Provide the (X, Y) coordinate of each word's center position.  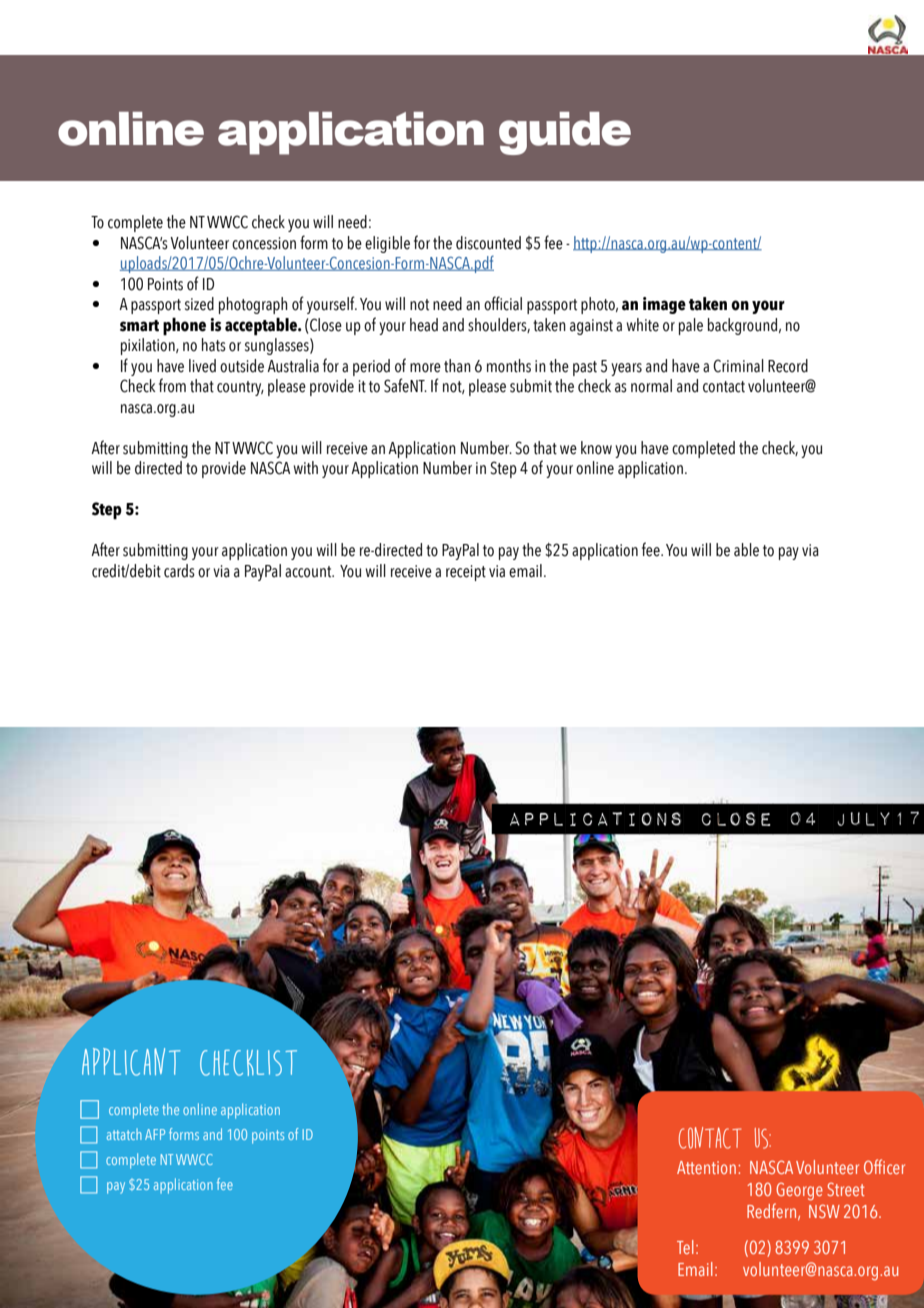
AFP (155, 1134)
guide (565, 133)
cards (179, 571)
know (596, 448)
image (664, 305)
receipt (466, 573)
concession (264, 243)
